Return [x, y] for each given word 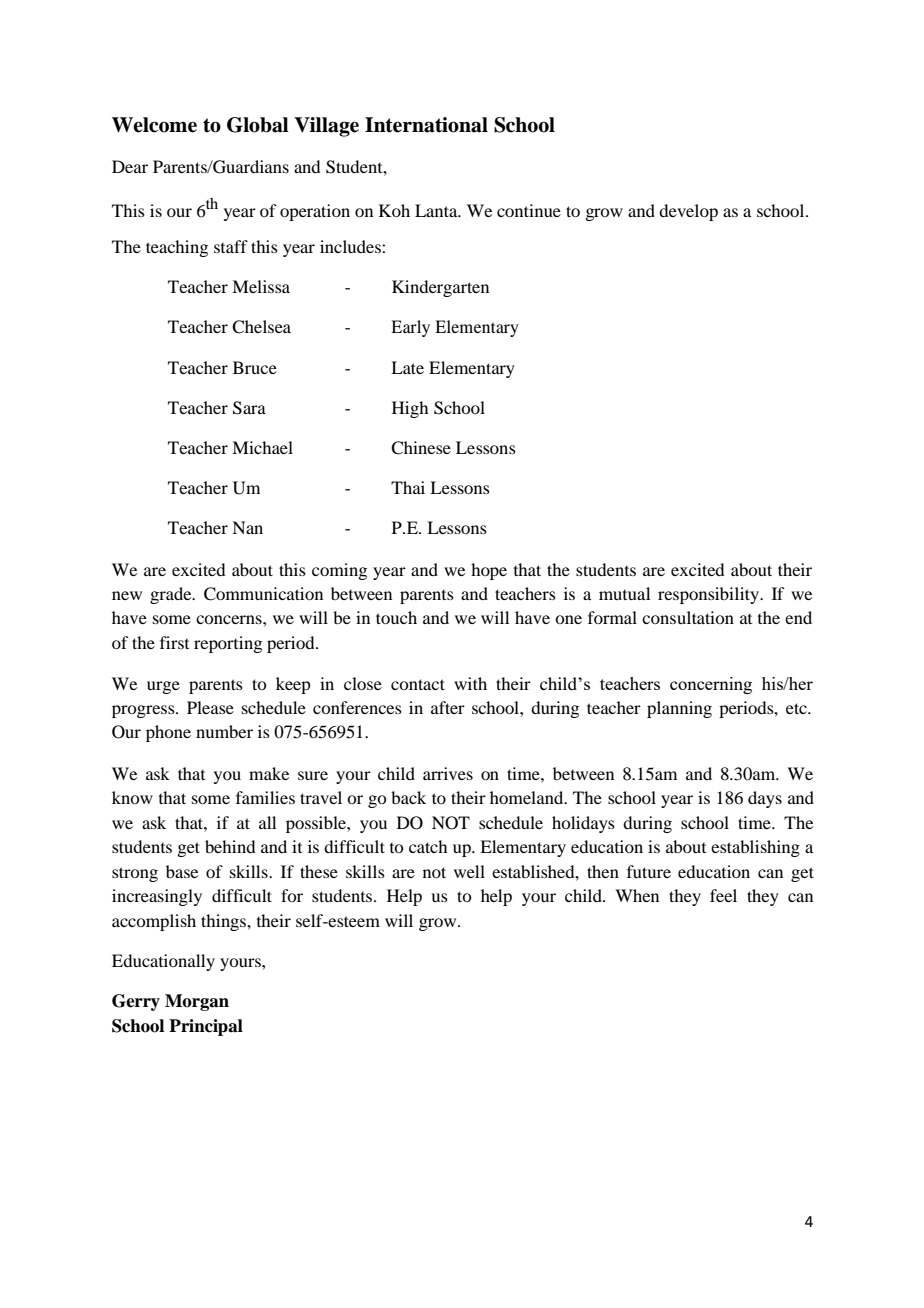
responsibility [709, 595]
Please [210, 707]
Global [258, 125]
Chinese [421, 448]
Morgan [197, 1002]
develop [688, 212]
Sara [249, 408]
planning [679, 709]
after [448, 707]
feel [723, 895]
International [426, 125]
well [469, 871]
